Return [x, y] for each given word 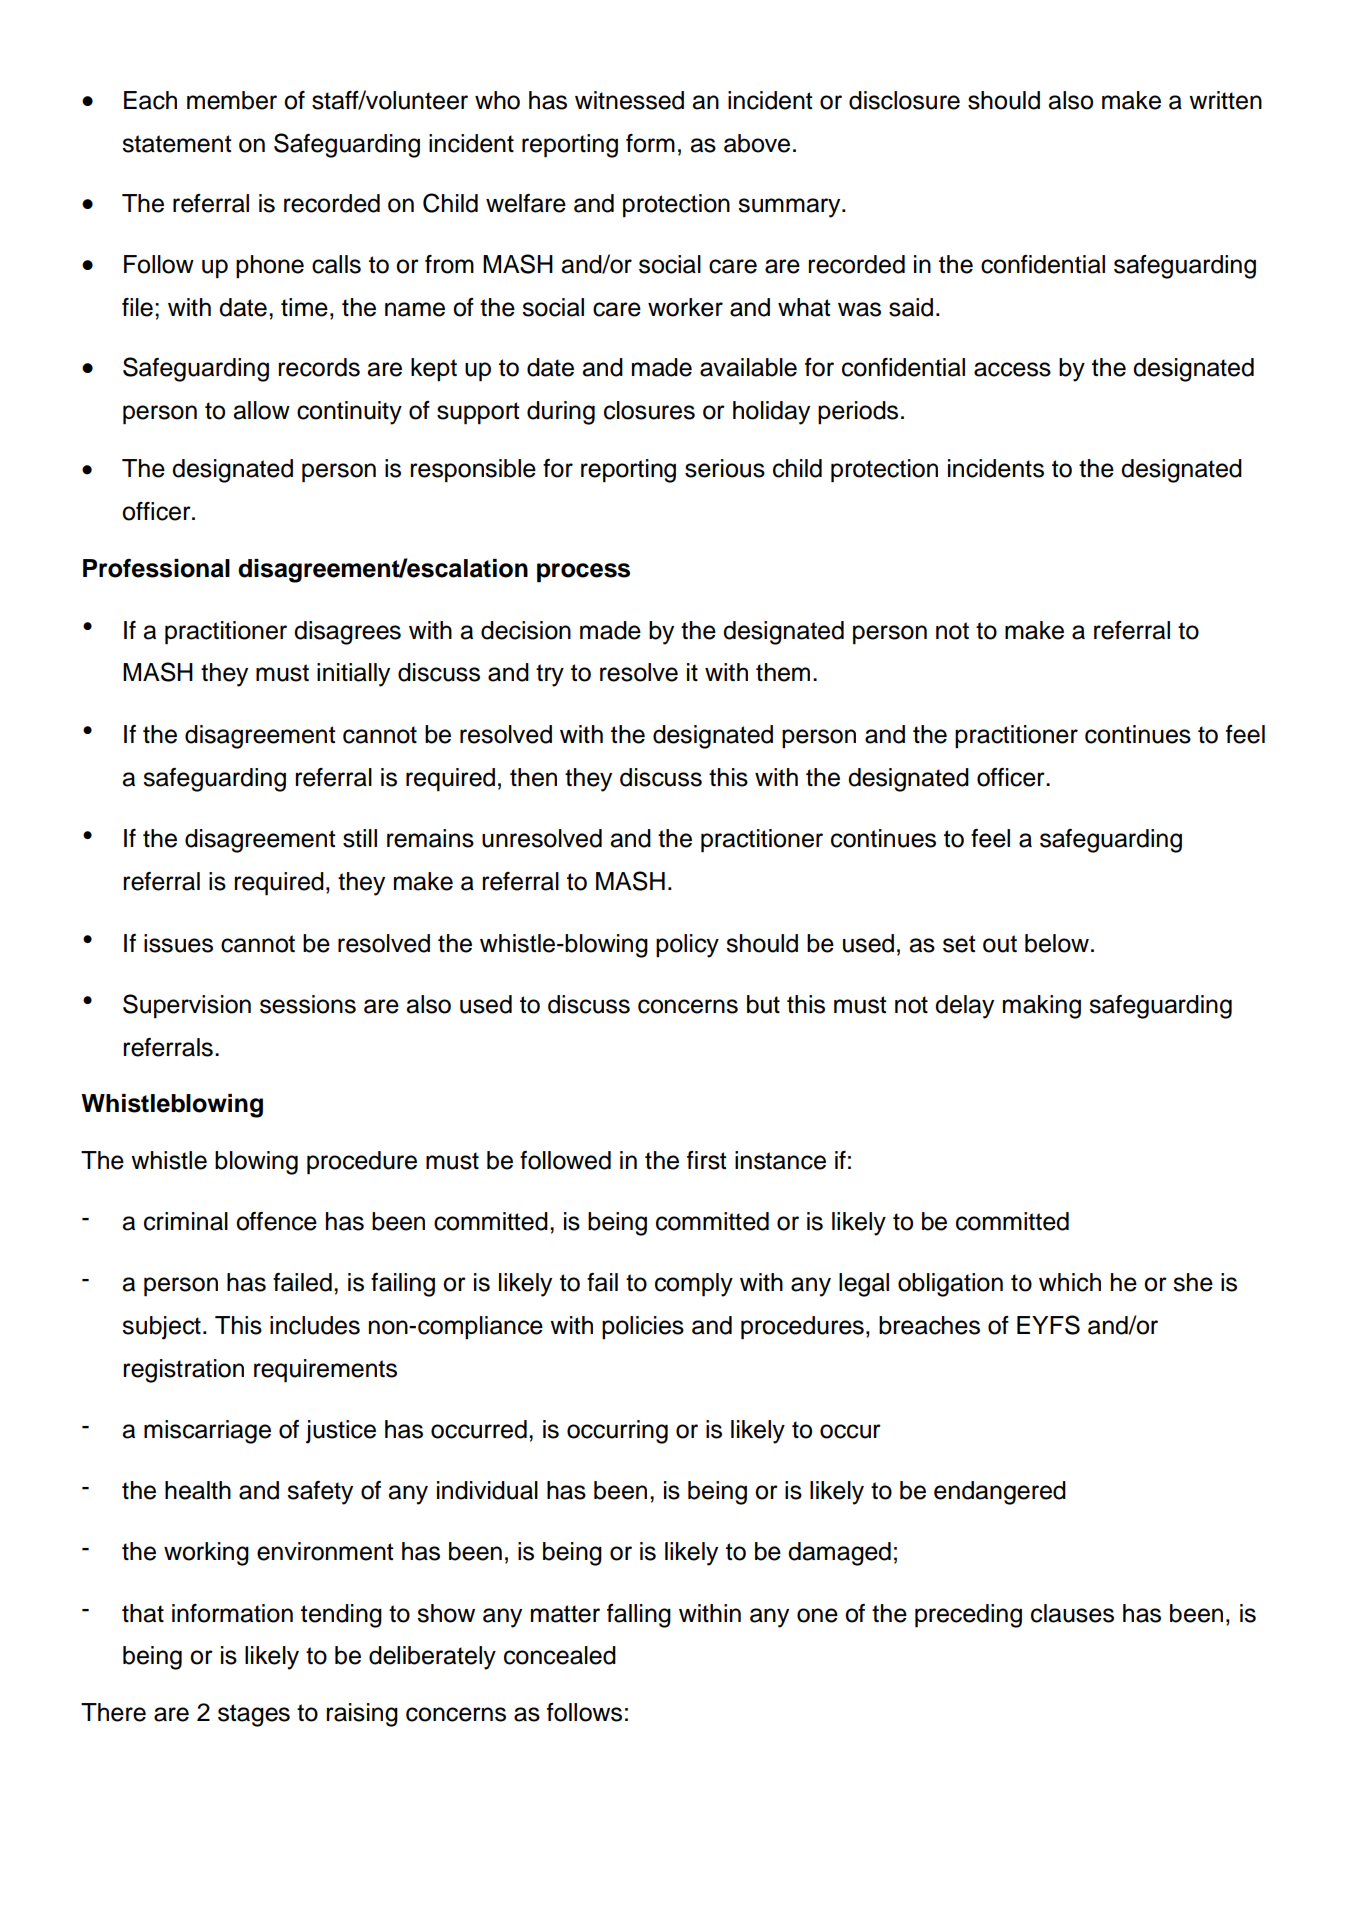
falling [639, 1616]
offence [276, 1221]
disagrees [347, 633]
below [1057, 943]
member [232, 100]
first [707, 1160]
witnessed [629, 100]
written [1225, 100]
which [1070, 1282]
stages [254, 1715]
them [783, 672]
